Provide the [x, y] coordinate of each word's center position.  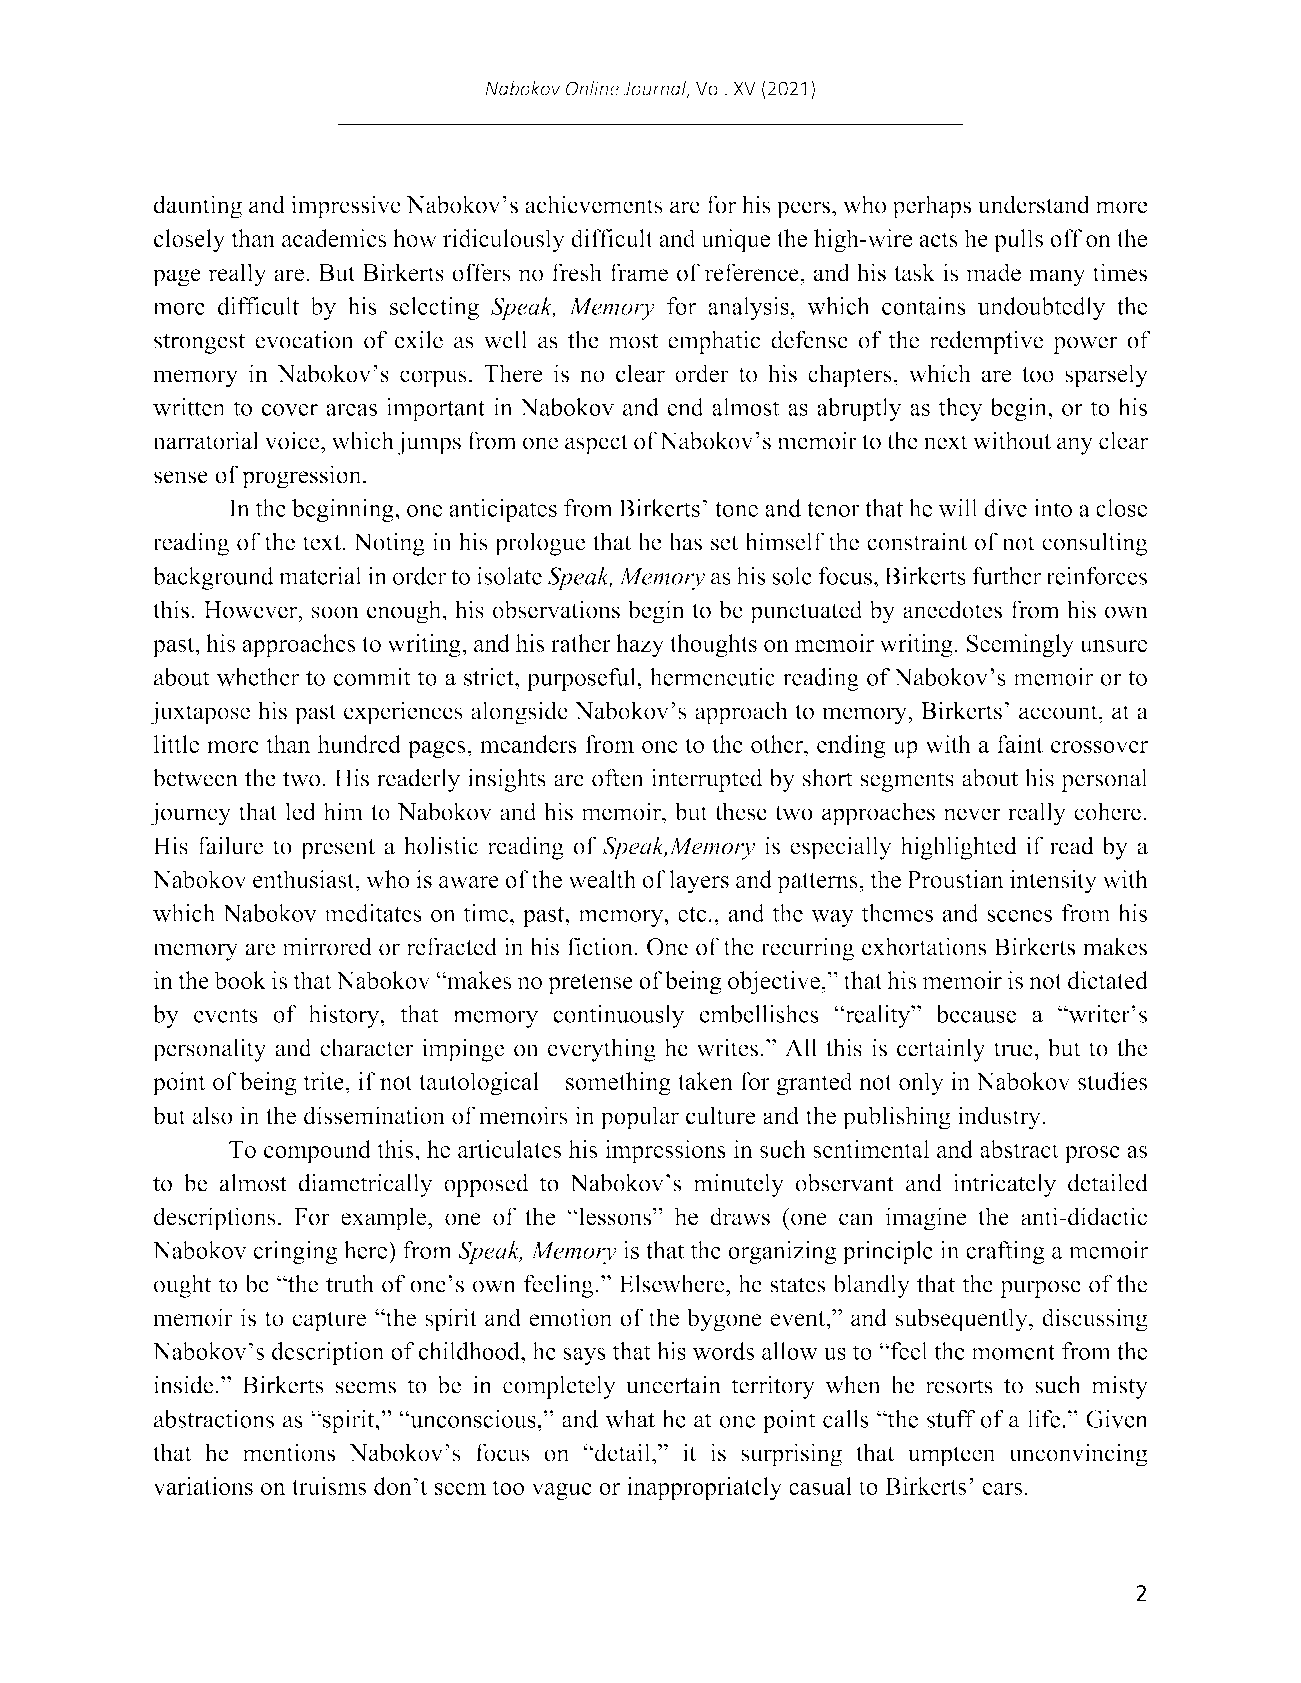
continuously [618, 1016]
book [240, 980]
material [320, 576]
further [1006, 576]
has [685, 541]
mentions [289, 1452]
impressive [346, 207]
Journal [655, 89]
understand [1034, 204]
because [976, 1014]
